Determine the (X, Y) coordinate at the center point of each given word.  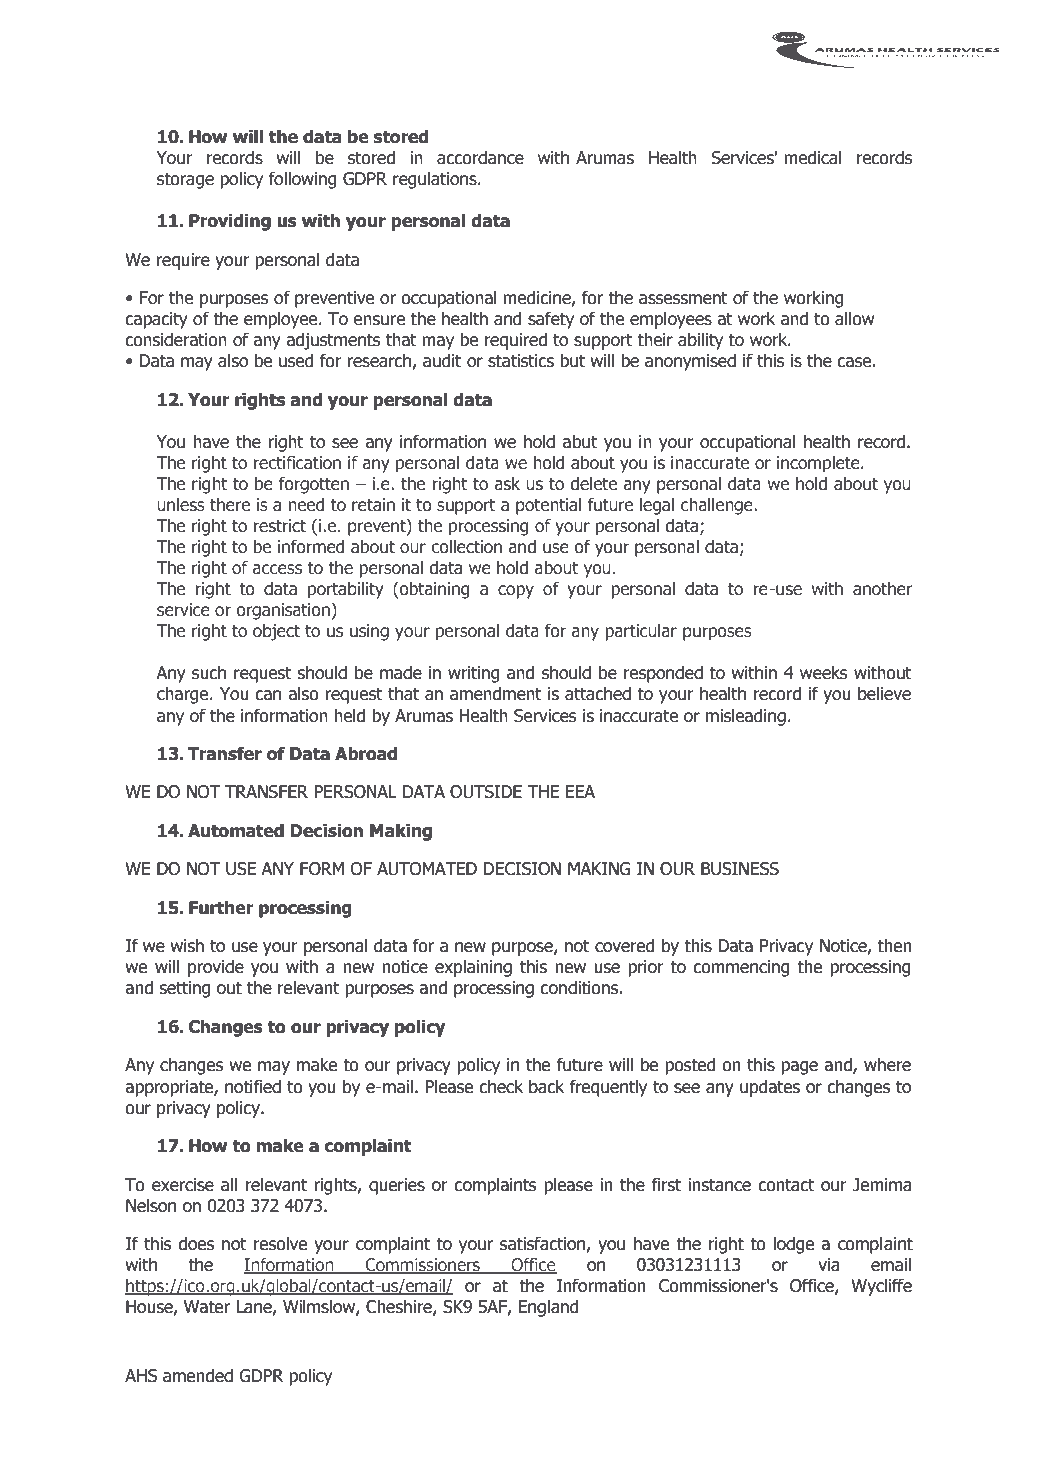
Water (207, 1307)
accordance (480, 157)
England (549, 1308)
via (828, 1265)
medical (812, 157)
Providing (230, 222)
